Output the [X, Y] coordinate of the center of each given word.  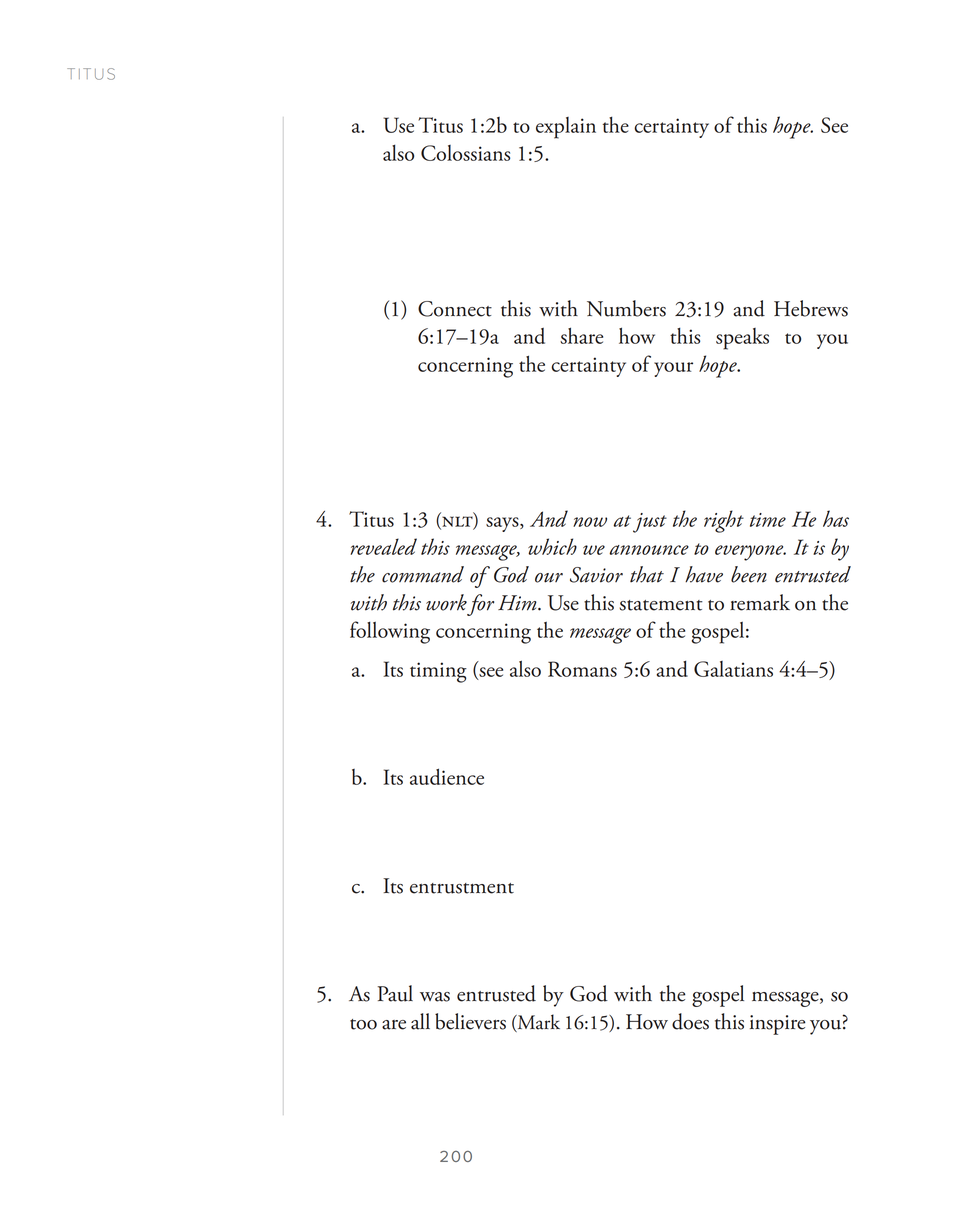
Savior [596, 575]
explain [566, 128]
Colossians [465, 153]
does [690, 1021]
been [749, 574]
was [435, 997]
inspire [778, 1025]
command [423, 574]
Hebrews [811, 308]
